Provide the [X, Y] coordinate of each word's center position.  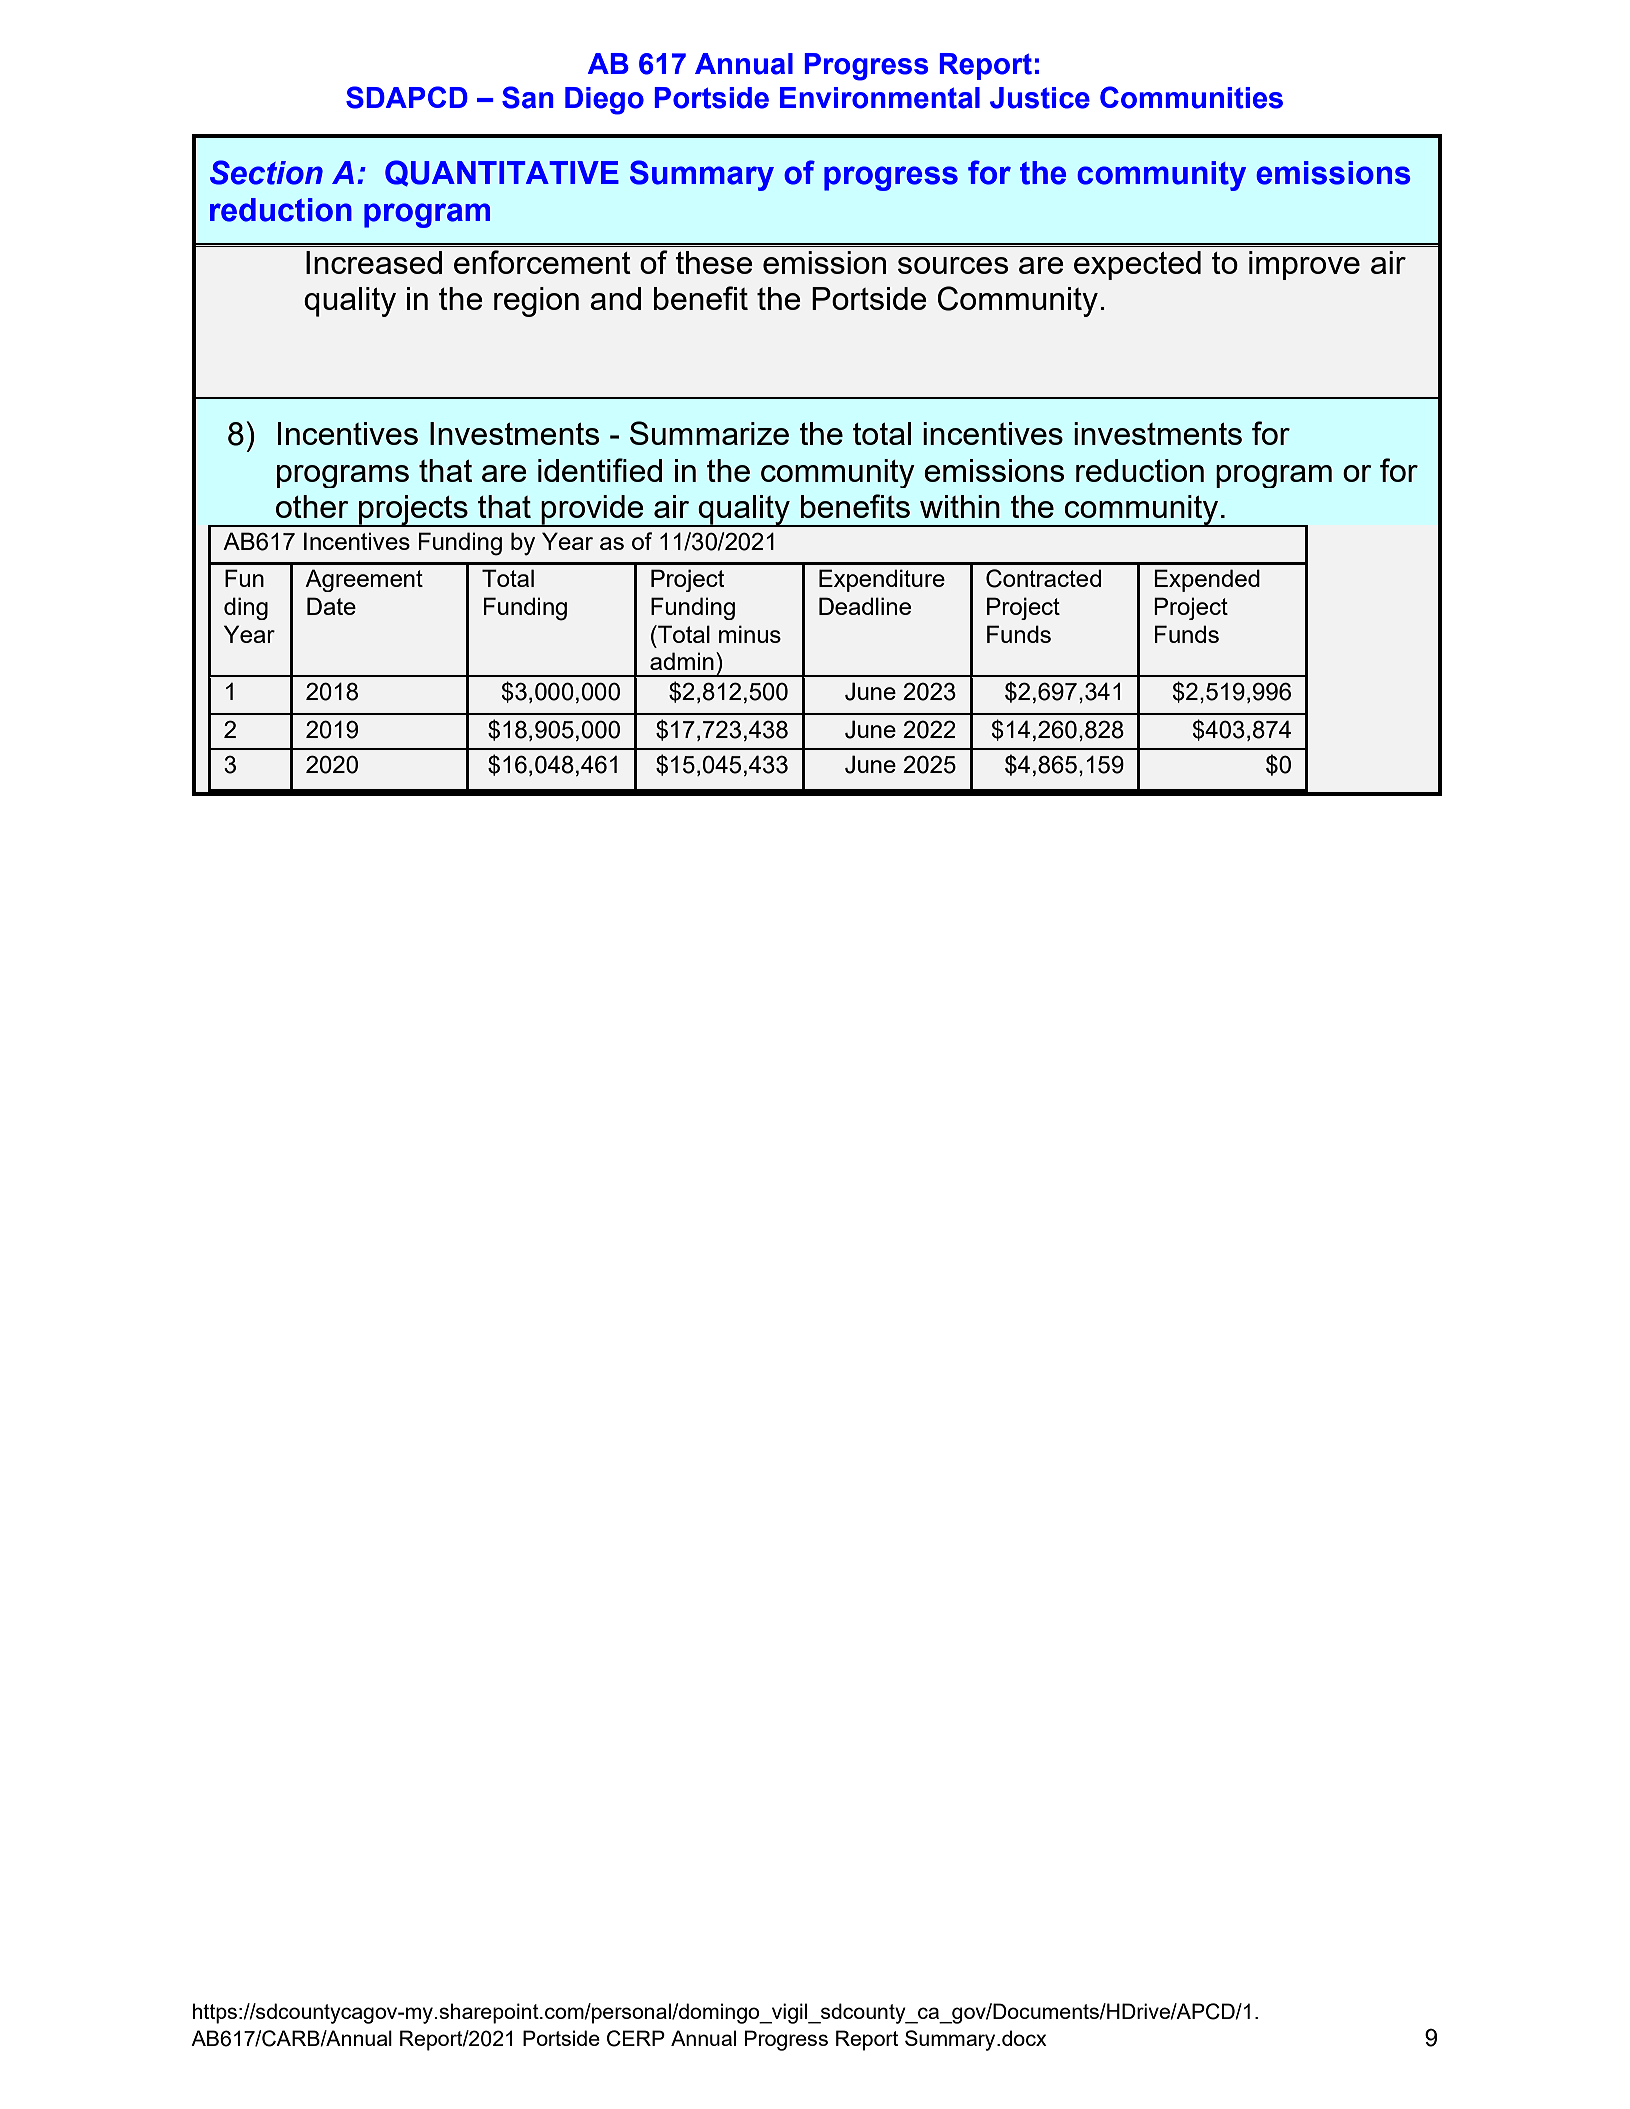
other [312, 506]
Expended [1207, 580]
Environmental [880, 98]
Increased [374, 262]
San [528, 97]
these [714, 262]
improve [1304, 265]
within [960, 506]
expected [1137, 265]
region [536, 302]
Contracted [1043, 578]
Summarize [709, 433]
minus [750, 634]
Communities [1191, 97]
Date [331, 606]
